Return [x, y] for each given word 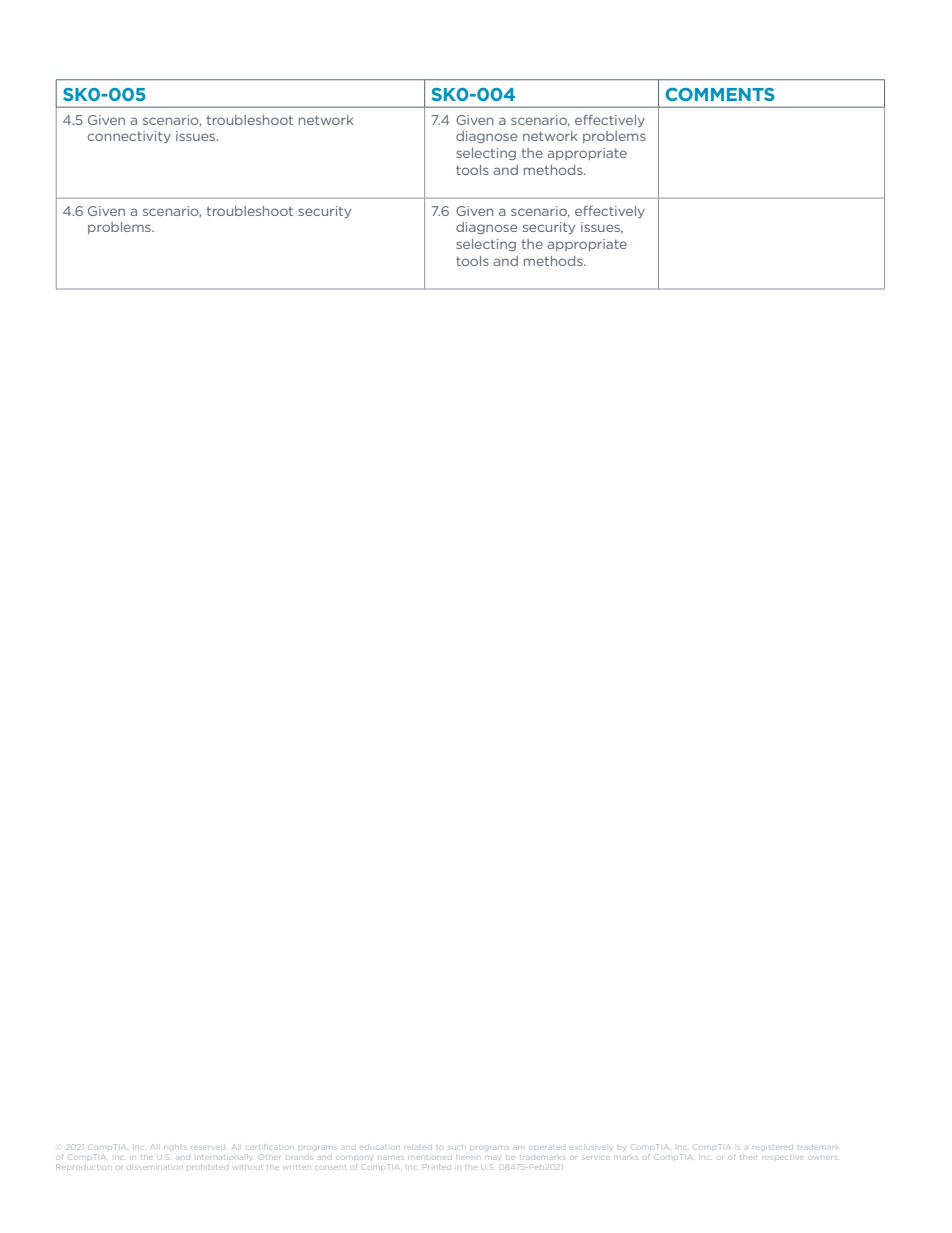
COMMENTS [720, 94]
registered [773, 1148]
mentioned [430, 1158]
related [418, 1148]
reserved [208, 1147]
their [748, 1156]
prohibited [206, 1167]
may [492, 1158]
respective [783, 1157]
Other [270, 1157]
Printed [437, 1166]
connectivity [129, 137]
